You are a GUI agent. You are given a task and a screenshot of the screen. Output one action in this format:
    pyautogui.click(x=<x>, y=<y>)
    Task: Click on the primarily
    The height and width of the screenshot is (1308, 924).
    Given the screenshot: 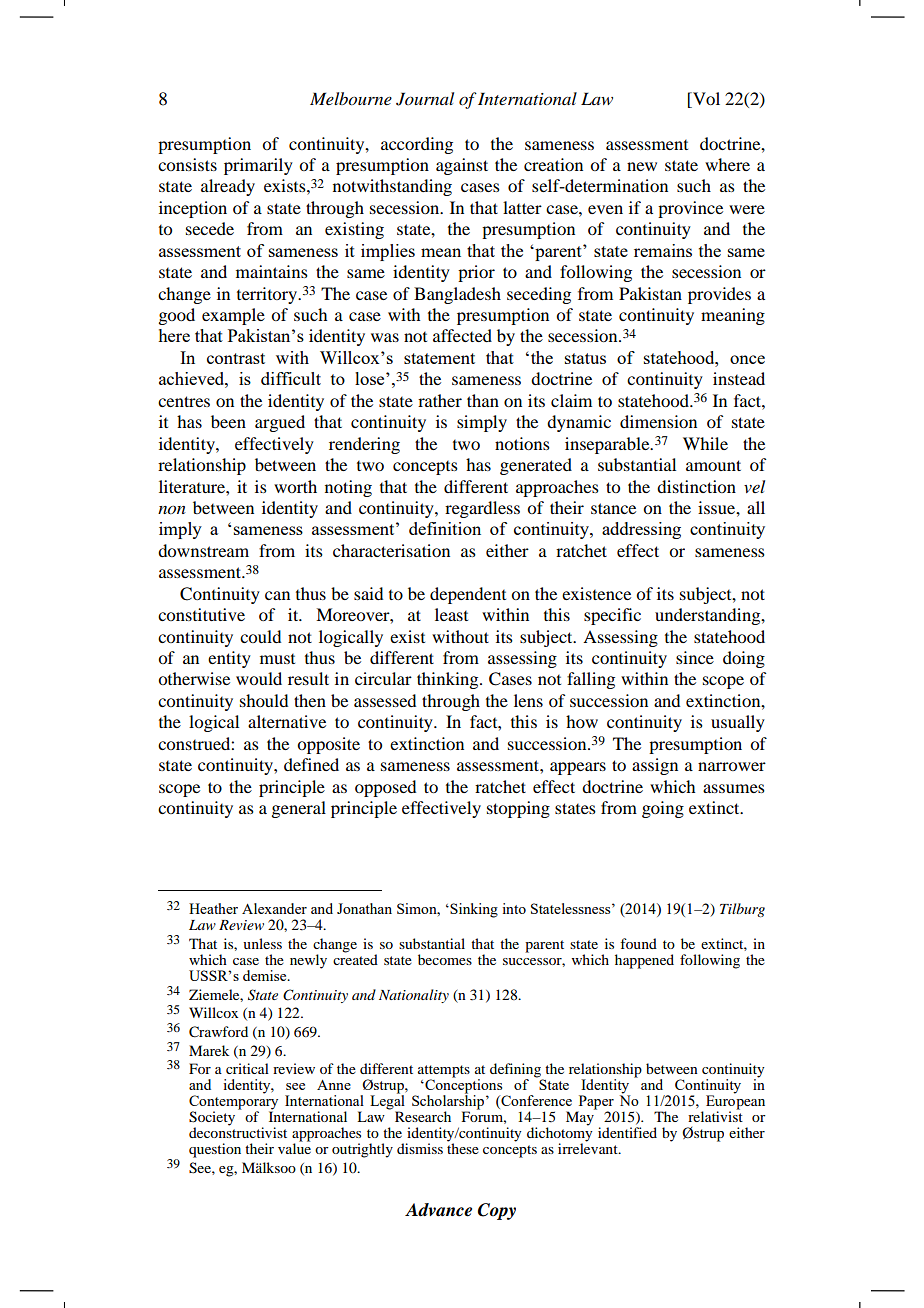 What is the action you would take?
    pyautogui.click(x=258, y=166)
